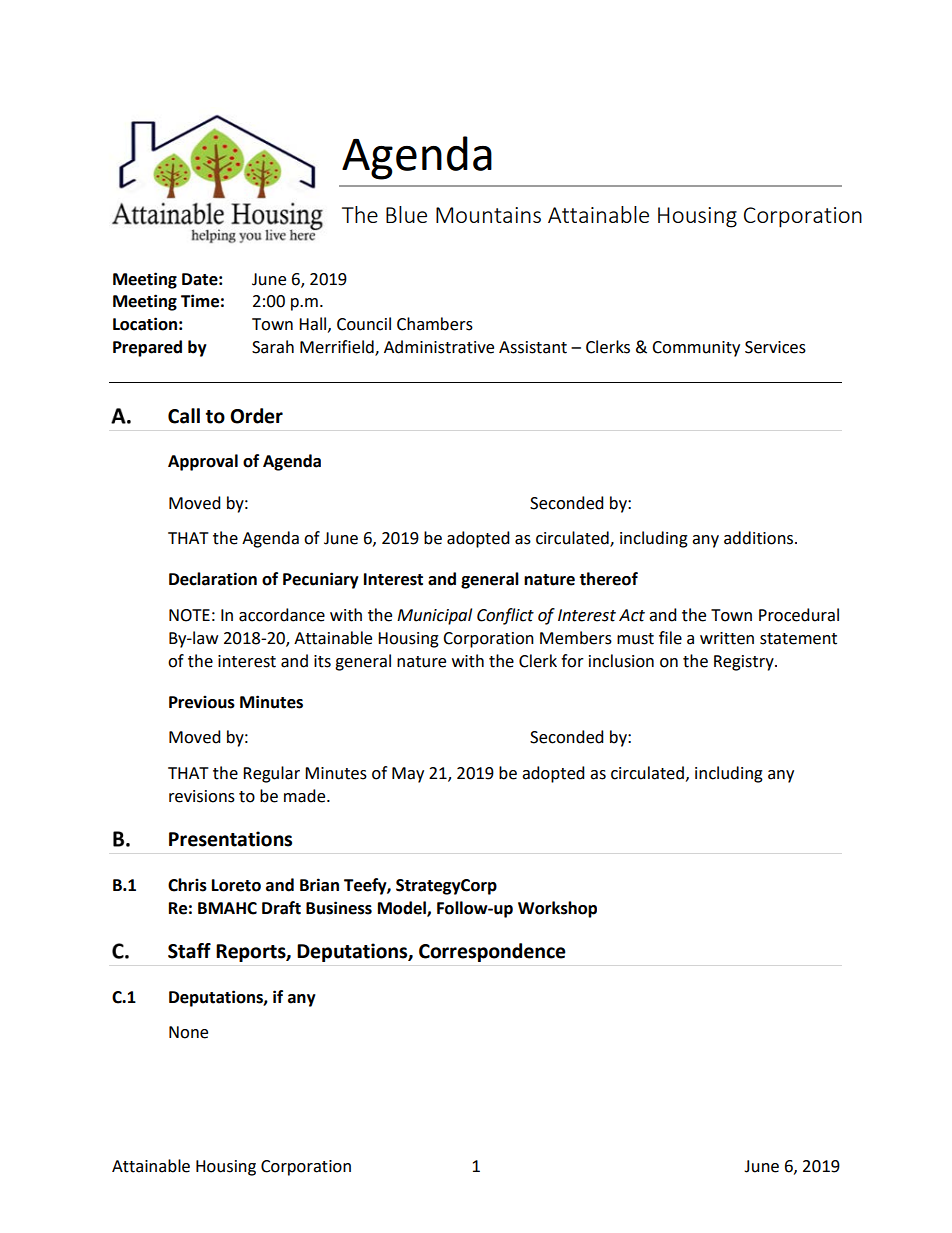  I want to click on written, so click(727, 638).
